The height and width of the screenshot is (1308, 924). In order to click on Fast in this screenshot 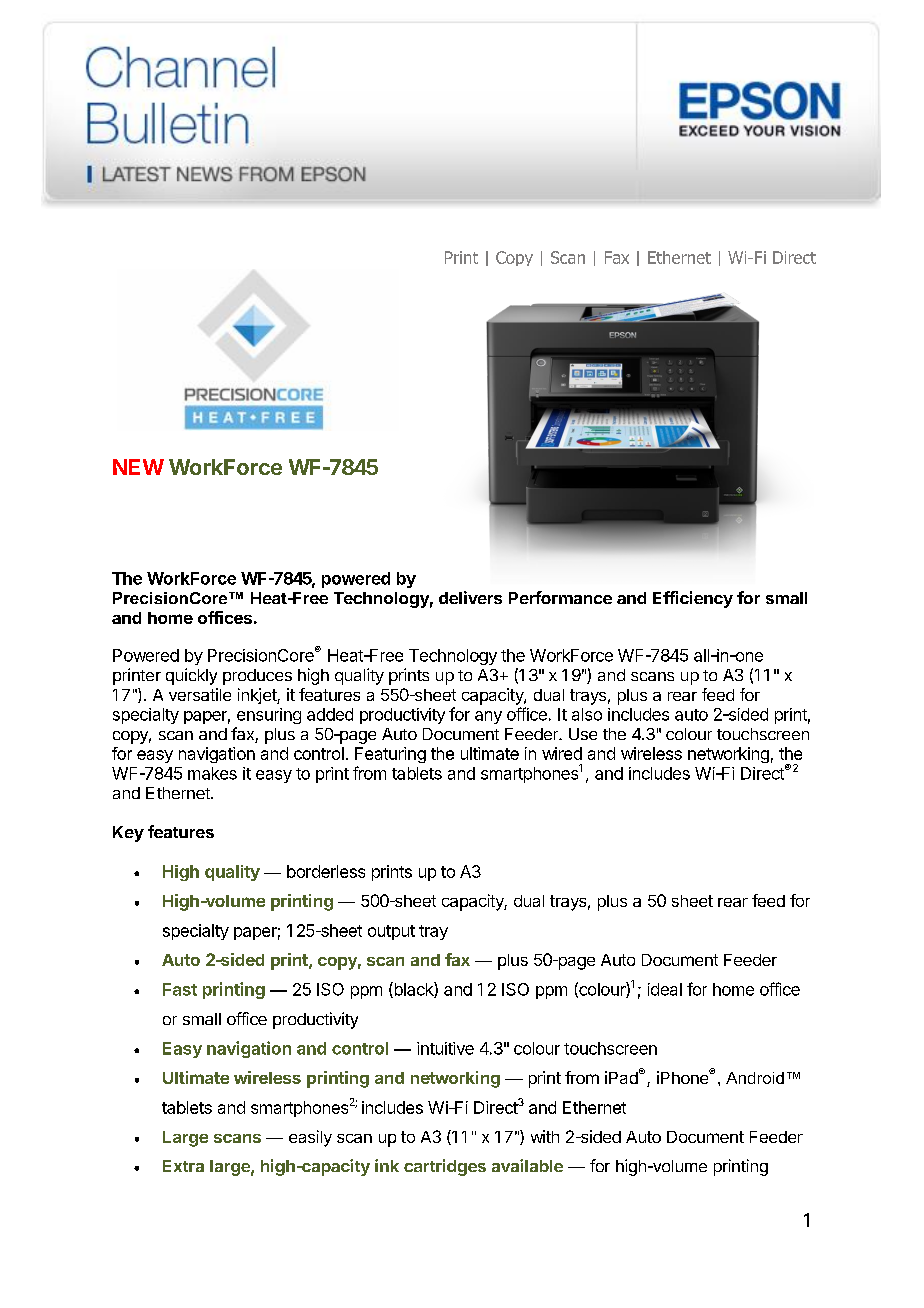, I will do `click(180, 989)`.
